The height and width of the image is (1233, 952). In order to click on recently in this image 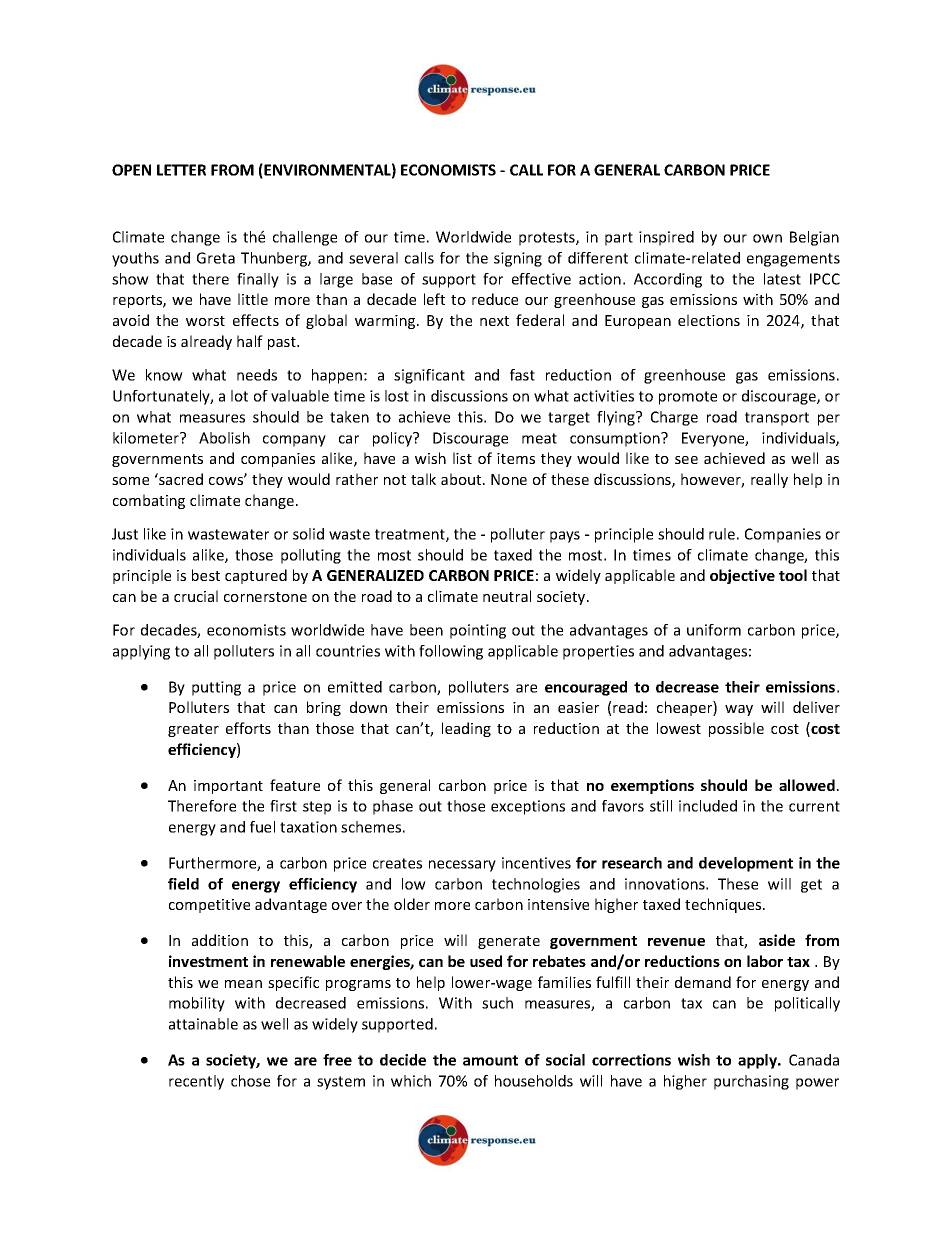, I will do `click(196, 1082)`.
